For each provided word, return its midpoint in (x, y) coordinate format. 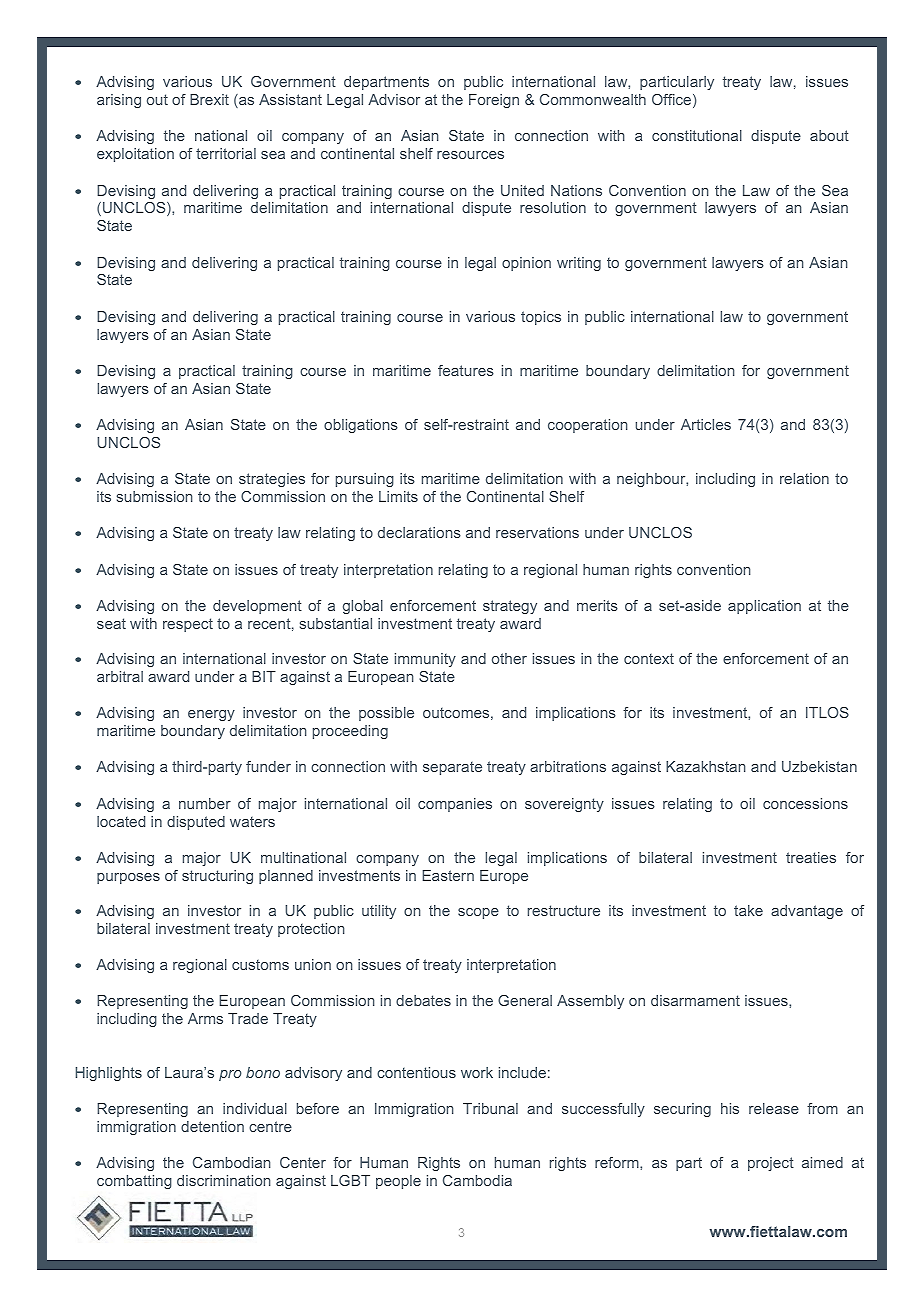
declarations (419, 532)
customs (260, 964)
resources (470, 155)
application (764, 607)
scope (478, 913)
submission (155, 496)
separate (452, 768)
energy (211, 715)
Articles (706, 424)
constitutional (697, 135)
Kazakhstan (706, 766)
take (748, 910)
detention (212, 1126)
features (466, 370)
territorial (226, 153)
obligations (361, 426)
